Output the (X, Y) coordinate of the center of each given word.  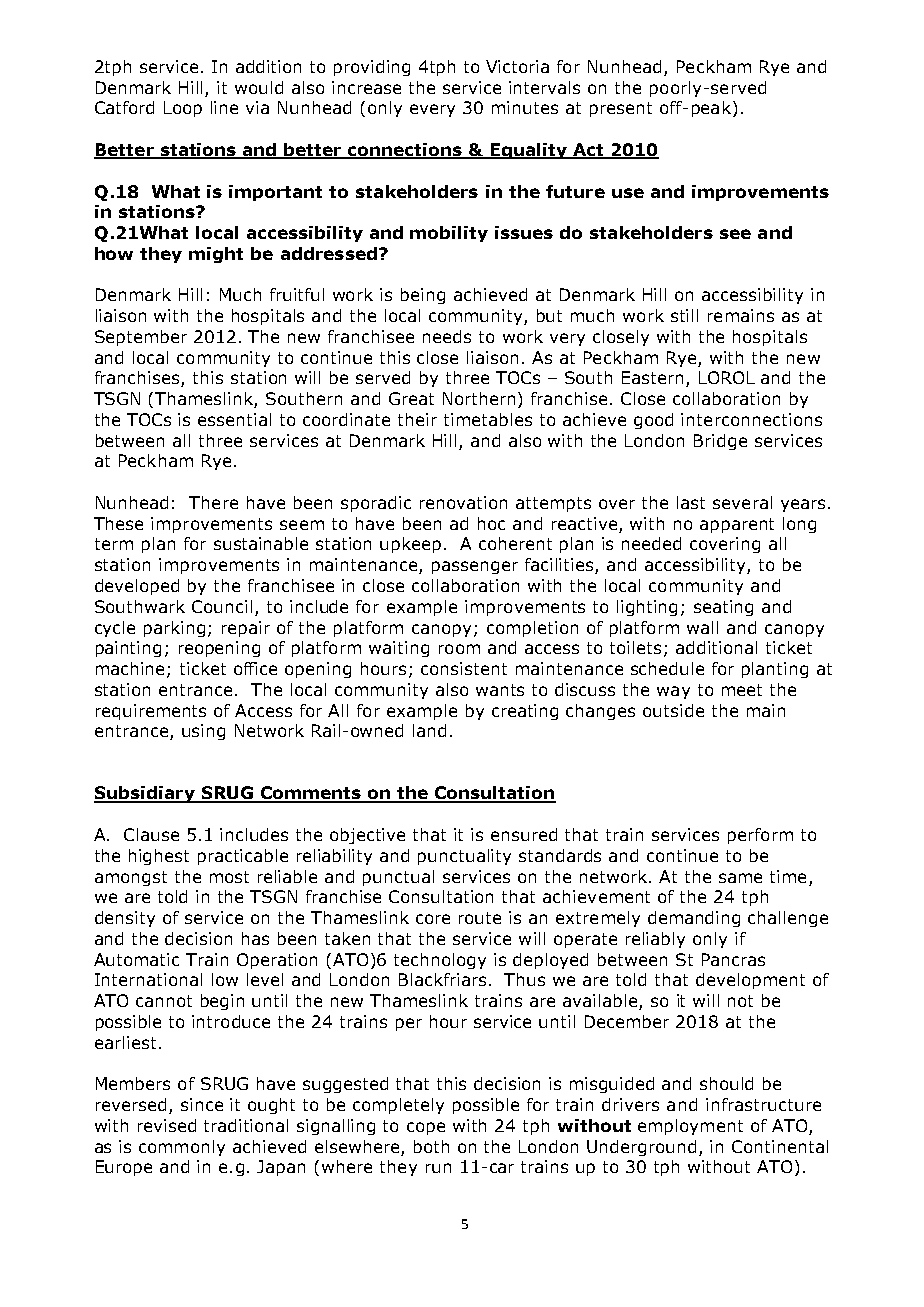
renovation (463, 502)
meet (742, 690)
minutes (525, 107)
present (621, 109)
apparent (737, 525)
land (429, 730)
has (255, 938)
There (213, 502)
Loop (183, 109)
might (216, 255)
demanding (694, 919)
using (203, 732)
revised (167, 1125)
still (684, 315)
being (423, 296)
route (480, 918)
